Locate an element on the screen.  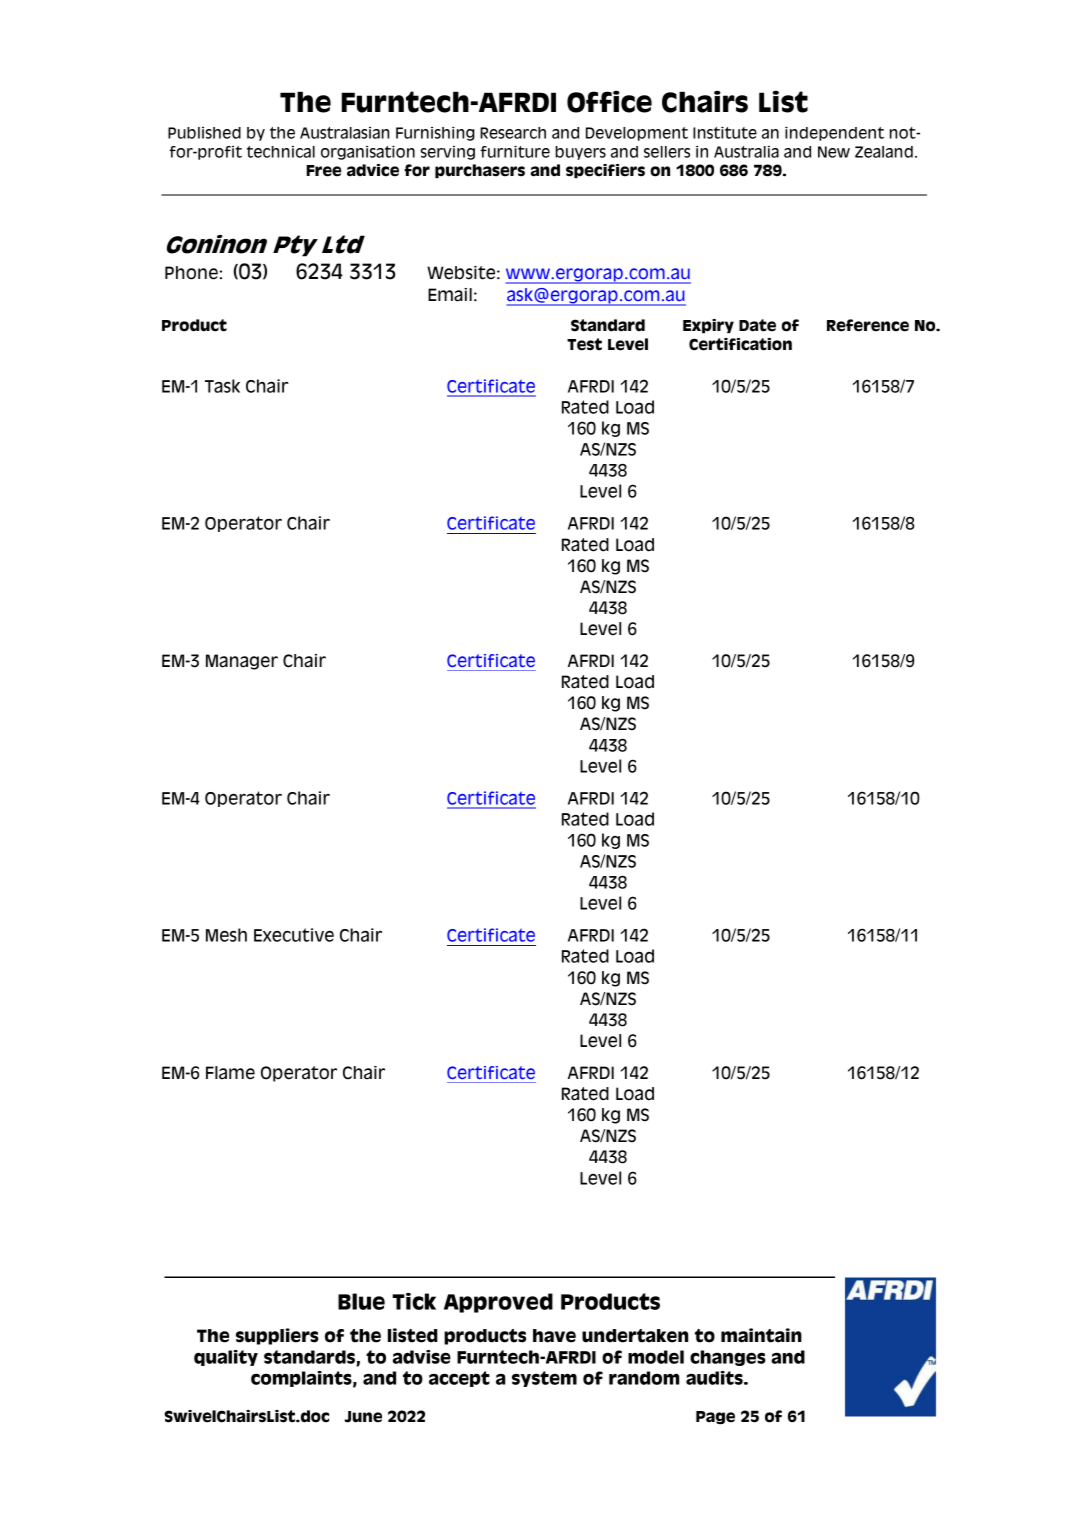
independent is located at coordinates (834, 133).
